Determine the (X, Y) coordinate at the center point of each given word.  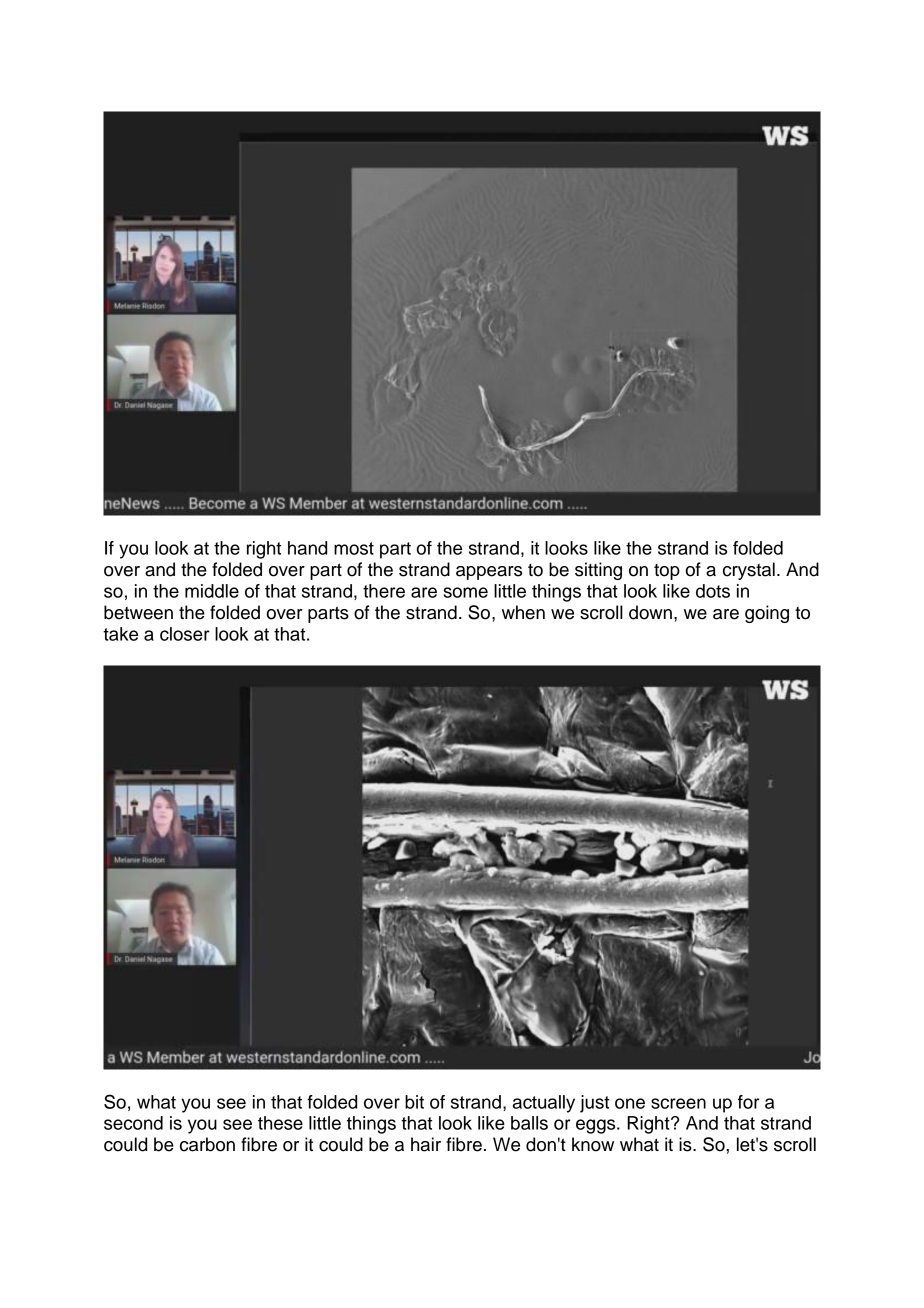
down (650, 612)
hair (426, 1144)
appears (489, 573)
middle (212, 591)
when (523, 612)
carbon (207, 1144)
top (667, 572)
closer (185, 634)
